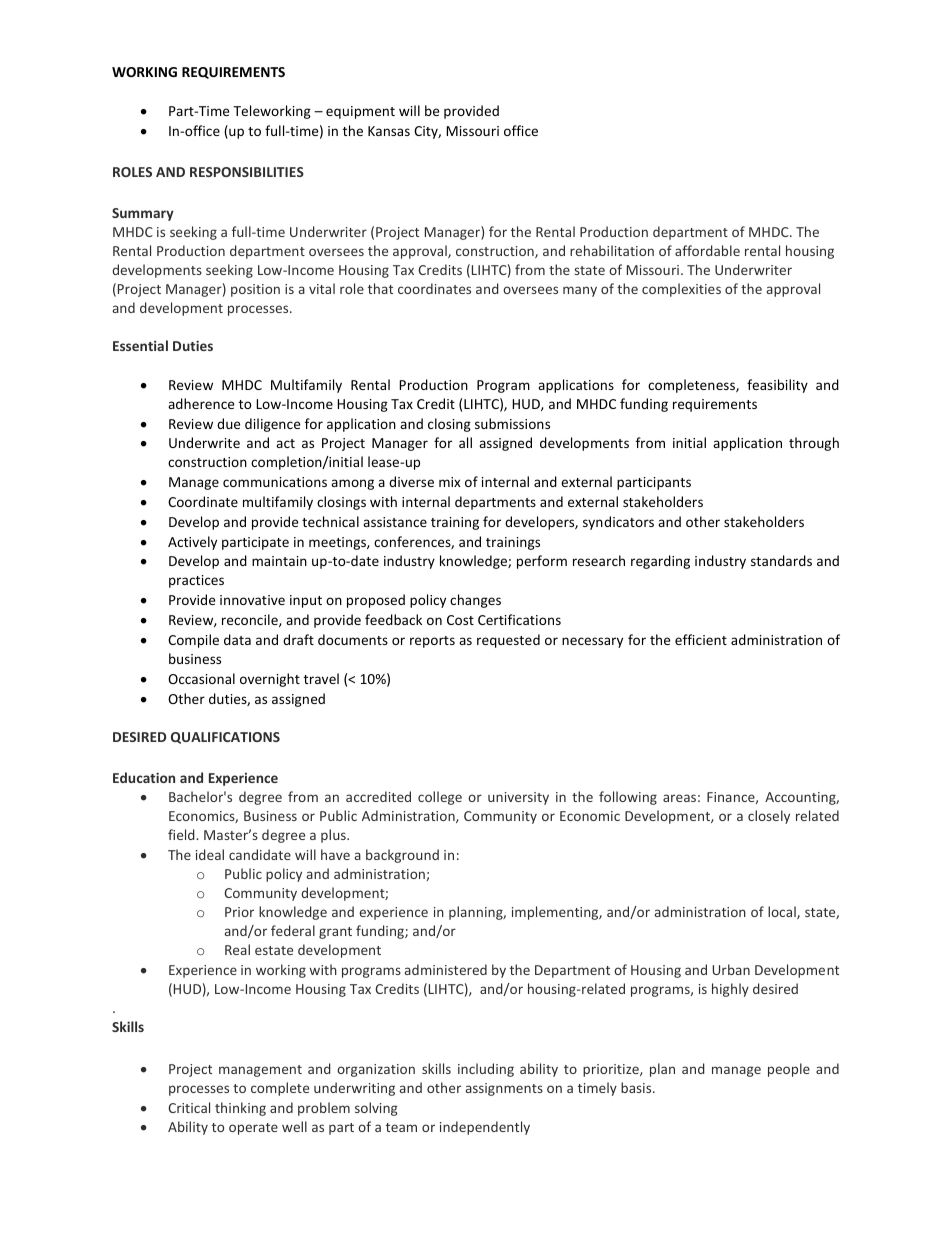 This page has height=1233, width=952. I want to click on through, so click(814, 444).
